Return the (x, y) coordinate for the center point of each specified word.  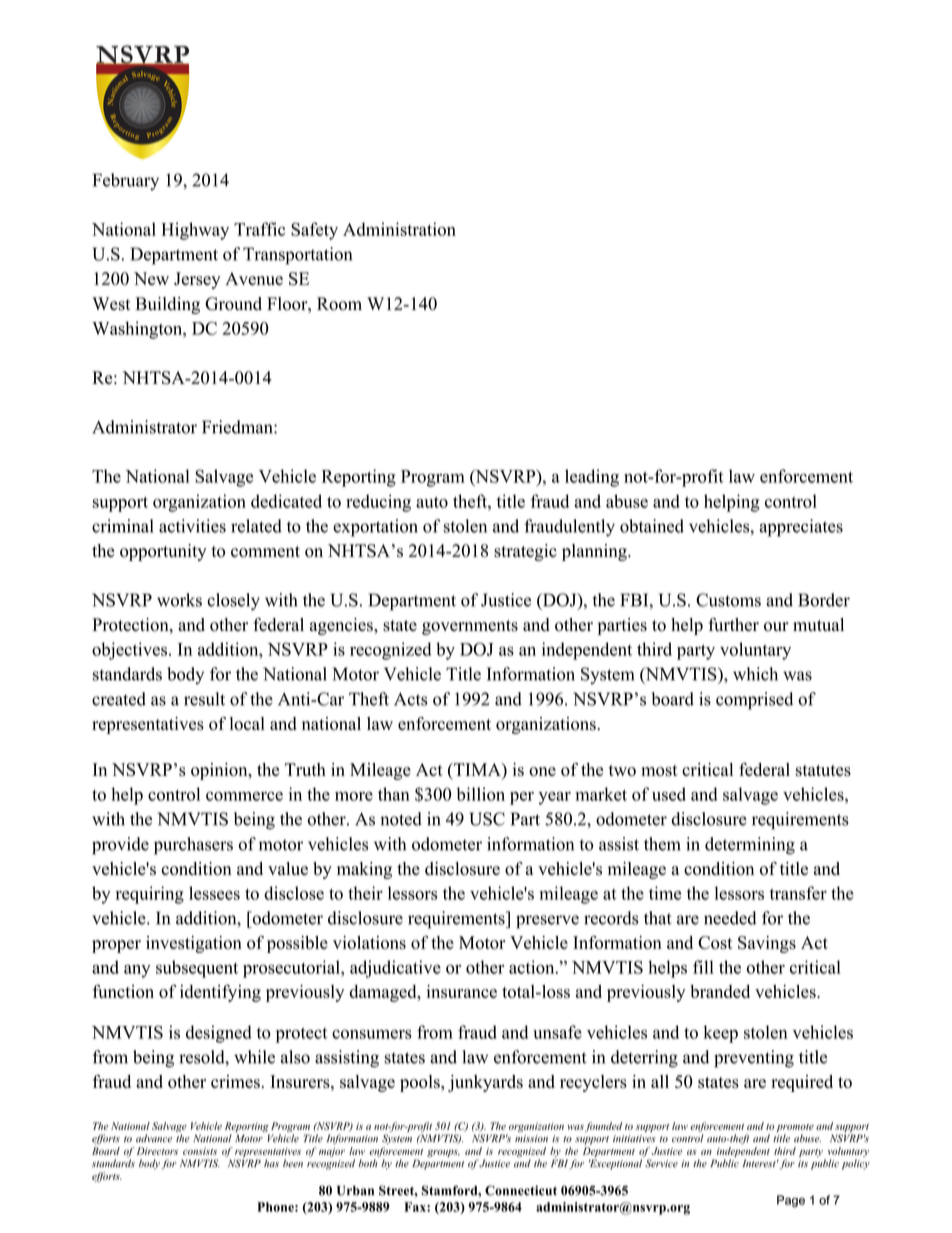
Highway (195, 231)
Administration (399, 229)
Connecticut (521, 1190)
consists (200, 1151)
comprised (754, 701)
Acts (411, 699)
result (204, 699)
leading (592, 478)
